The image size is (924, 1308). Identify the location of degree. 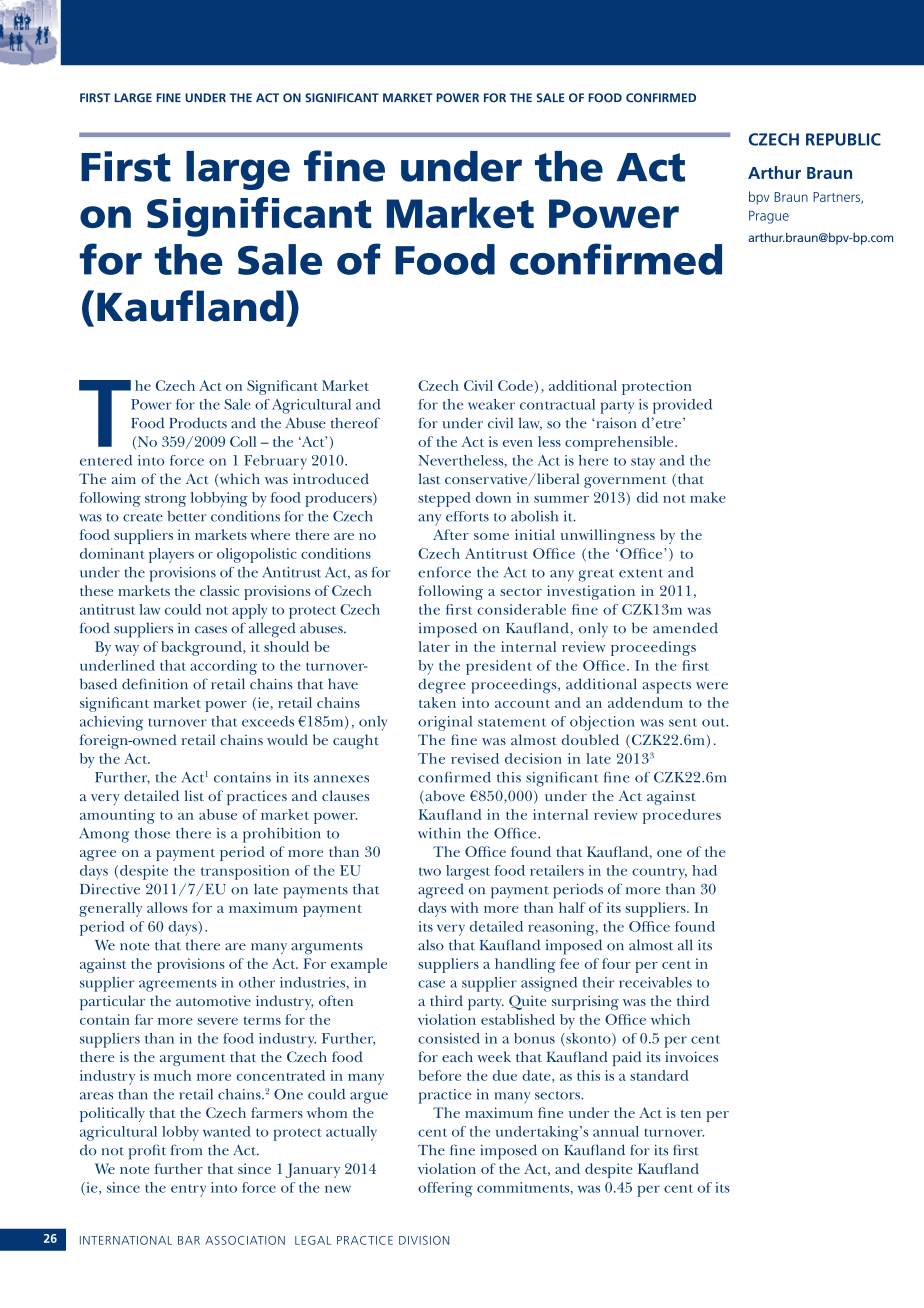
(442, 686).
